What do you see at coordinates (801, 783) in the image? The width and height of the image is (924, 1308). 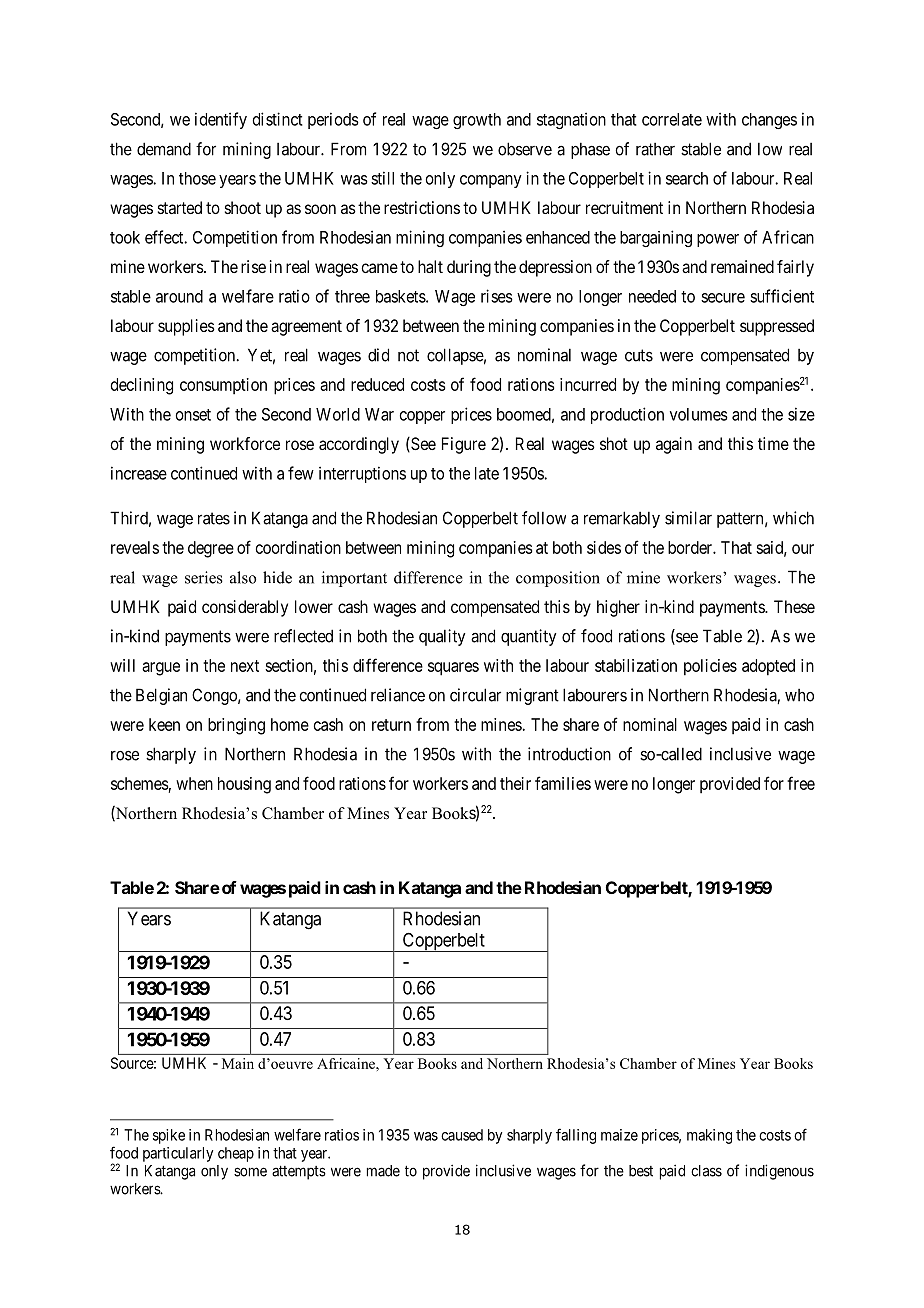 I see `free` at bounding box center [801, 783].
